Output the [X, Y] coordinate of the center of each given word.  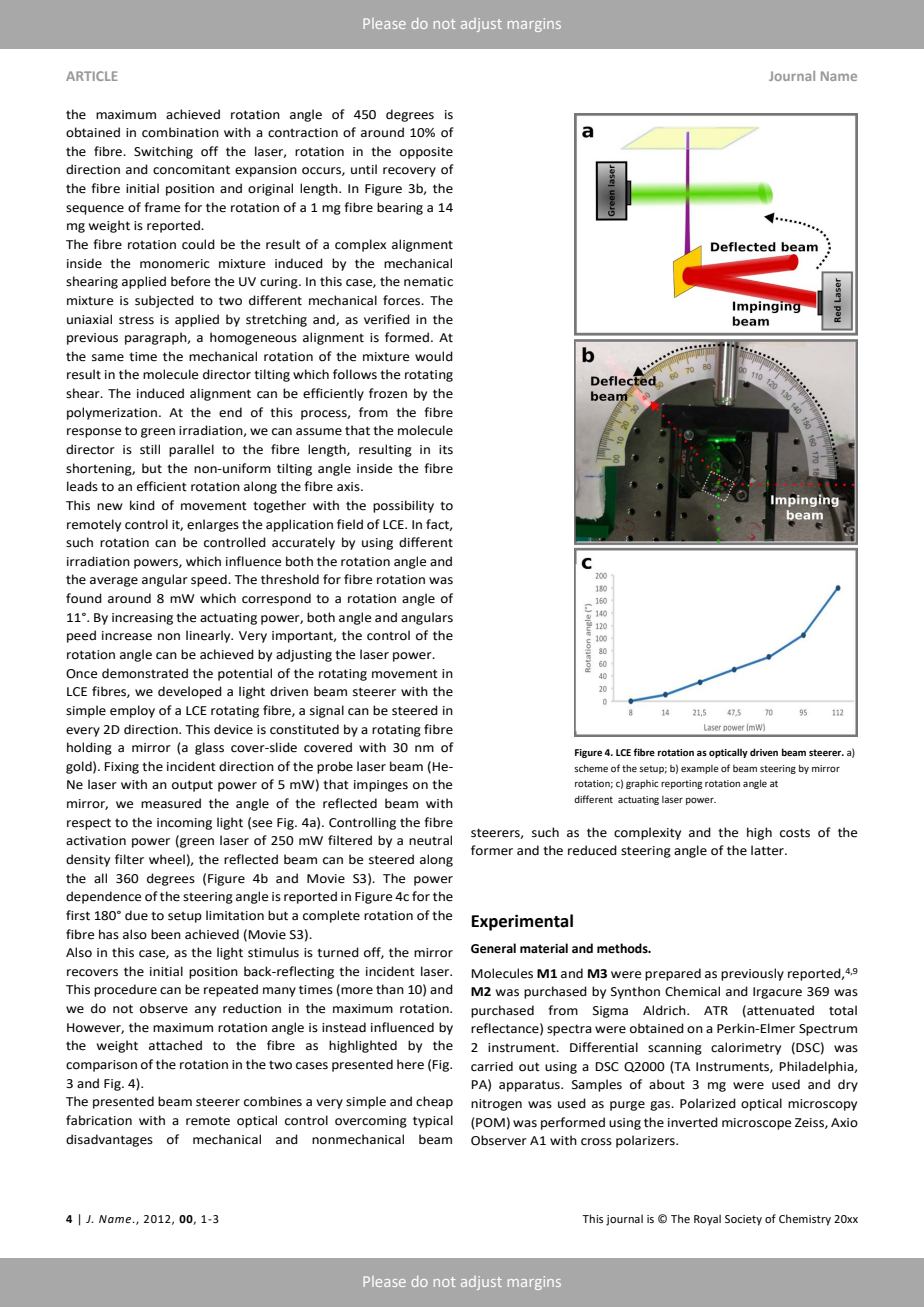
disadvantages [109, 1140]
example [700, 769]
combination [180, 132]
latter [768, 850]
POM [489, 1122]
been [166, 934]
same [108, 358]
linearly [209, 636]
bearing [400, 208]
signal [327, 711]
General [493, 948]
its [446, 450]
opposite [426, 153]
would [434, 356]
